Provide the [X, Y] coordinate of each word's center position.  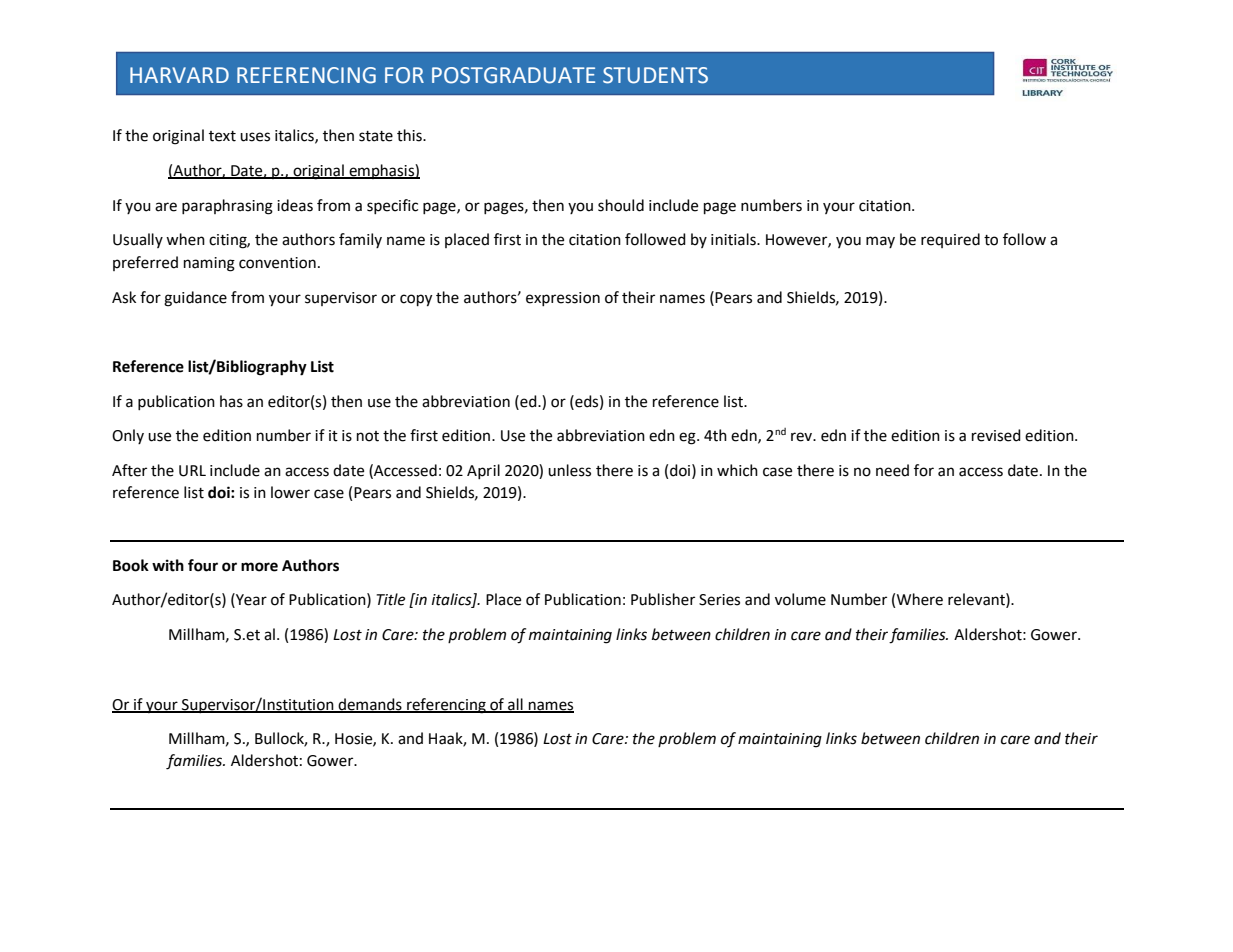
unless [569, 470]
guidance [195, 299]
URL [192, 471]
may [880, 242]
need [892, 470]
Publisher [663, 599]
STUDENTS [655, 75]
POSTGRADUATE [513, 75]
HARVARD [179, 75]
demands [370, 705]
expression [563, 299]
